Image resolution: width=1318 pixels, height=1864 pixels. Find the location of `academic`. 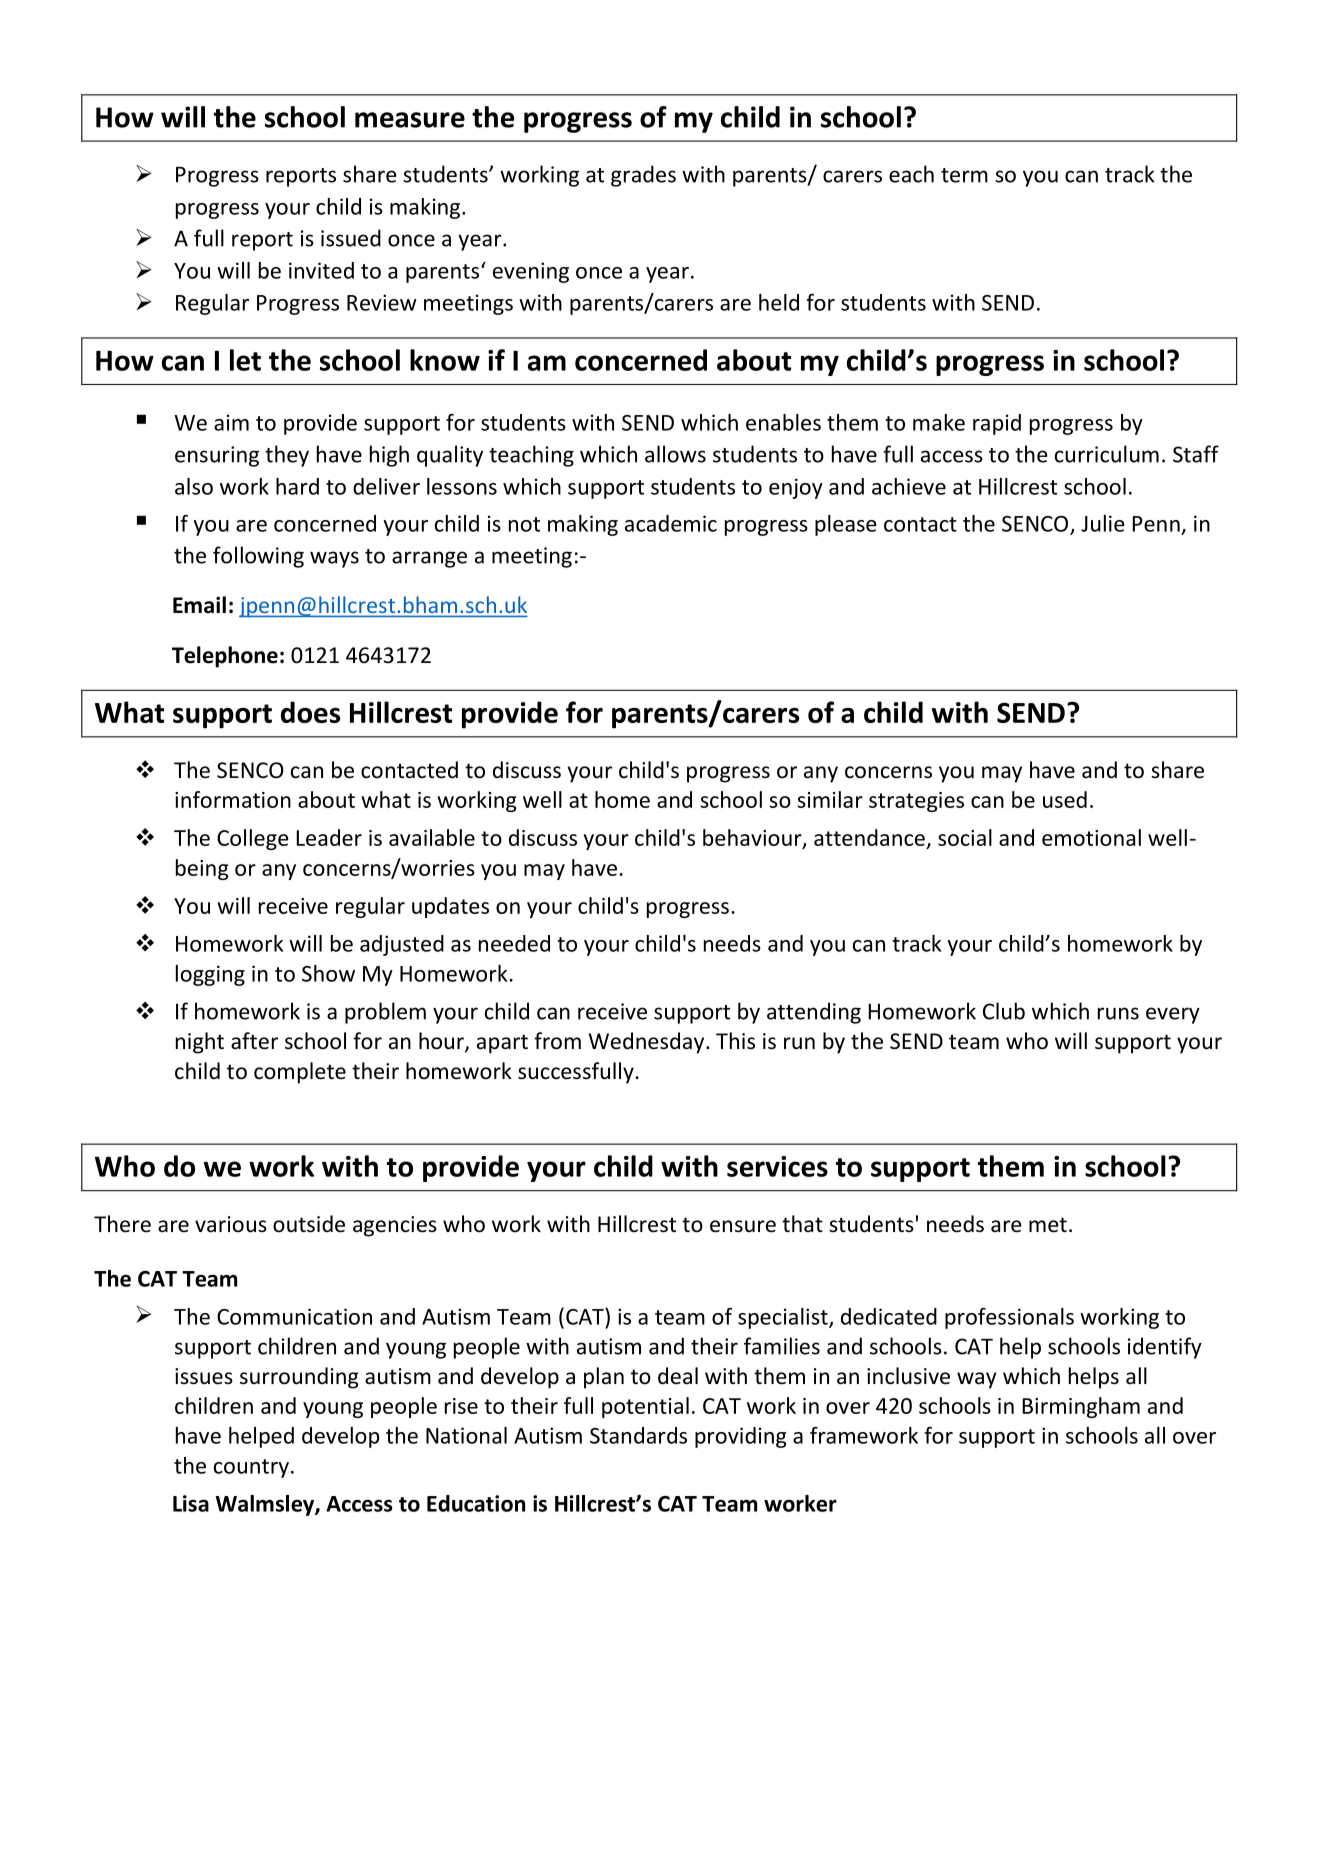

academic is located at coordinates (671, 523).
